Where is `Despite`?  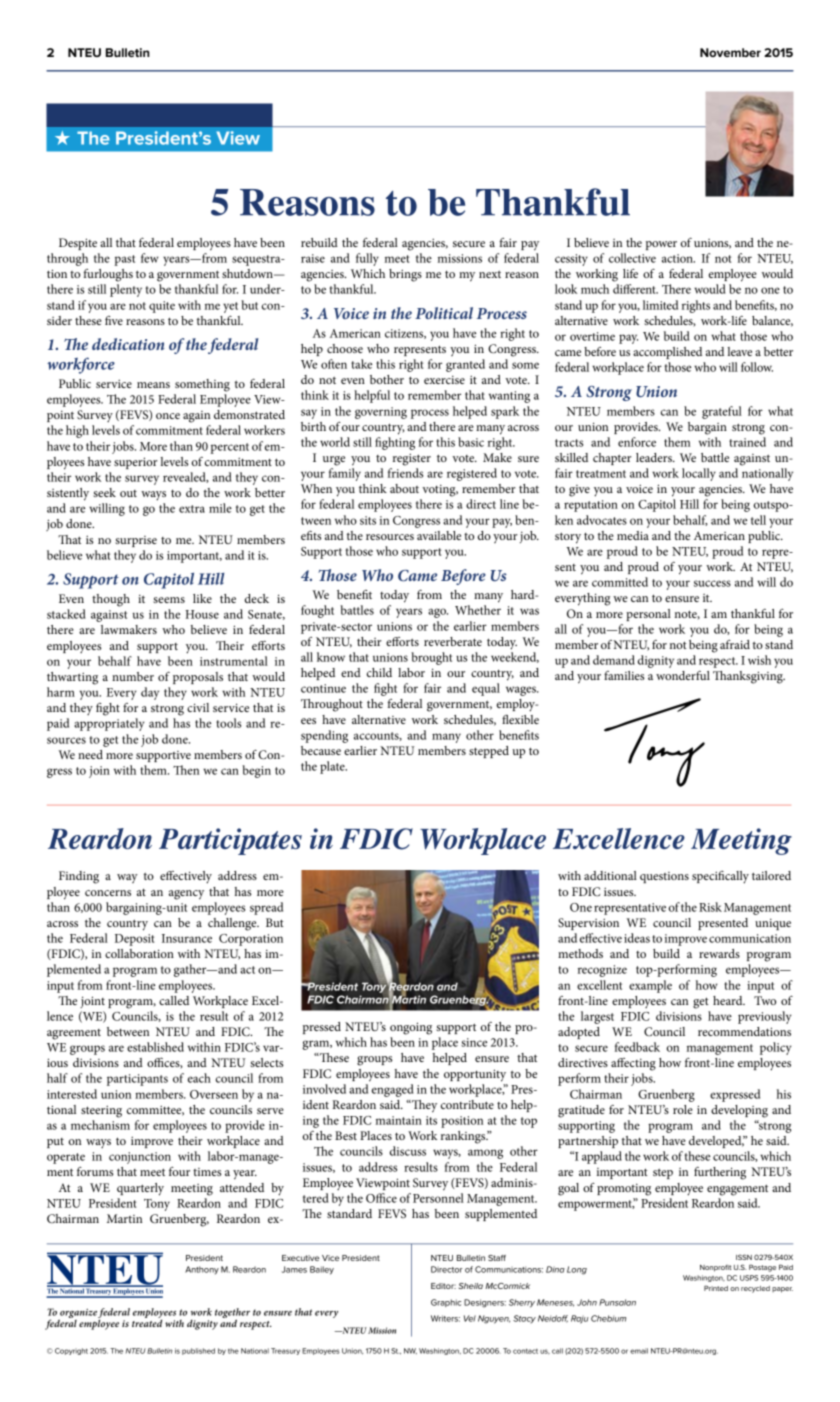 Despite is located at coordinates (78, 244).
